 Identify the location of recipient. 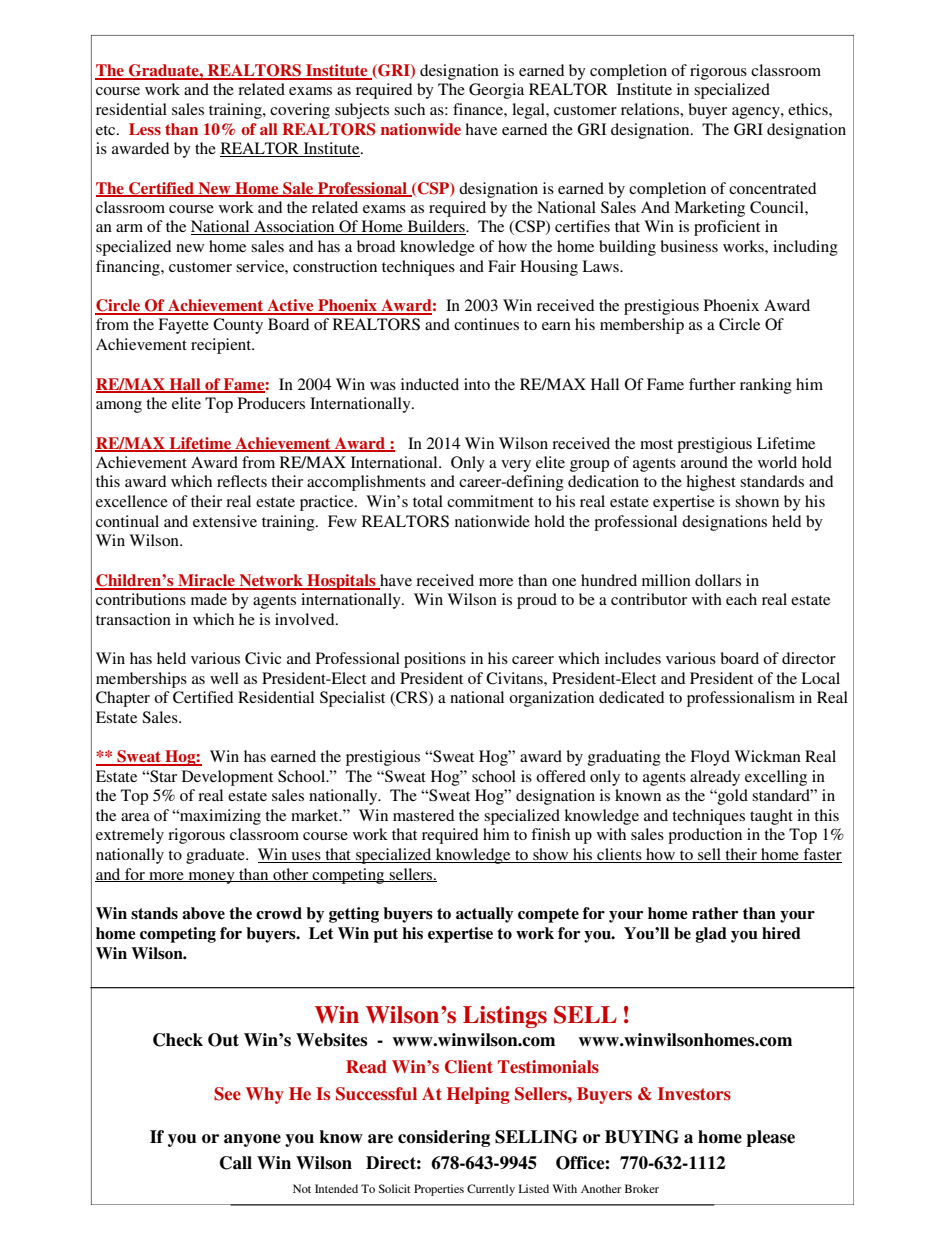
(222, 346).
